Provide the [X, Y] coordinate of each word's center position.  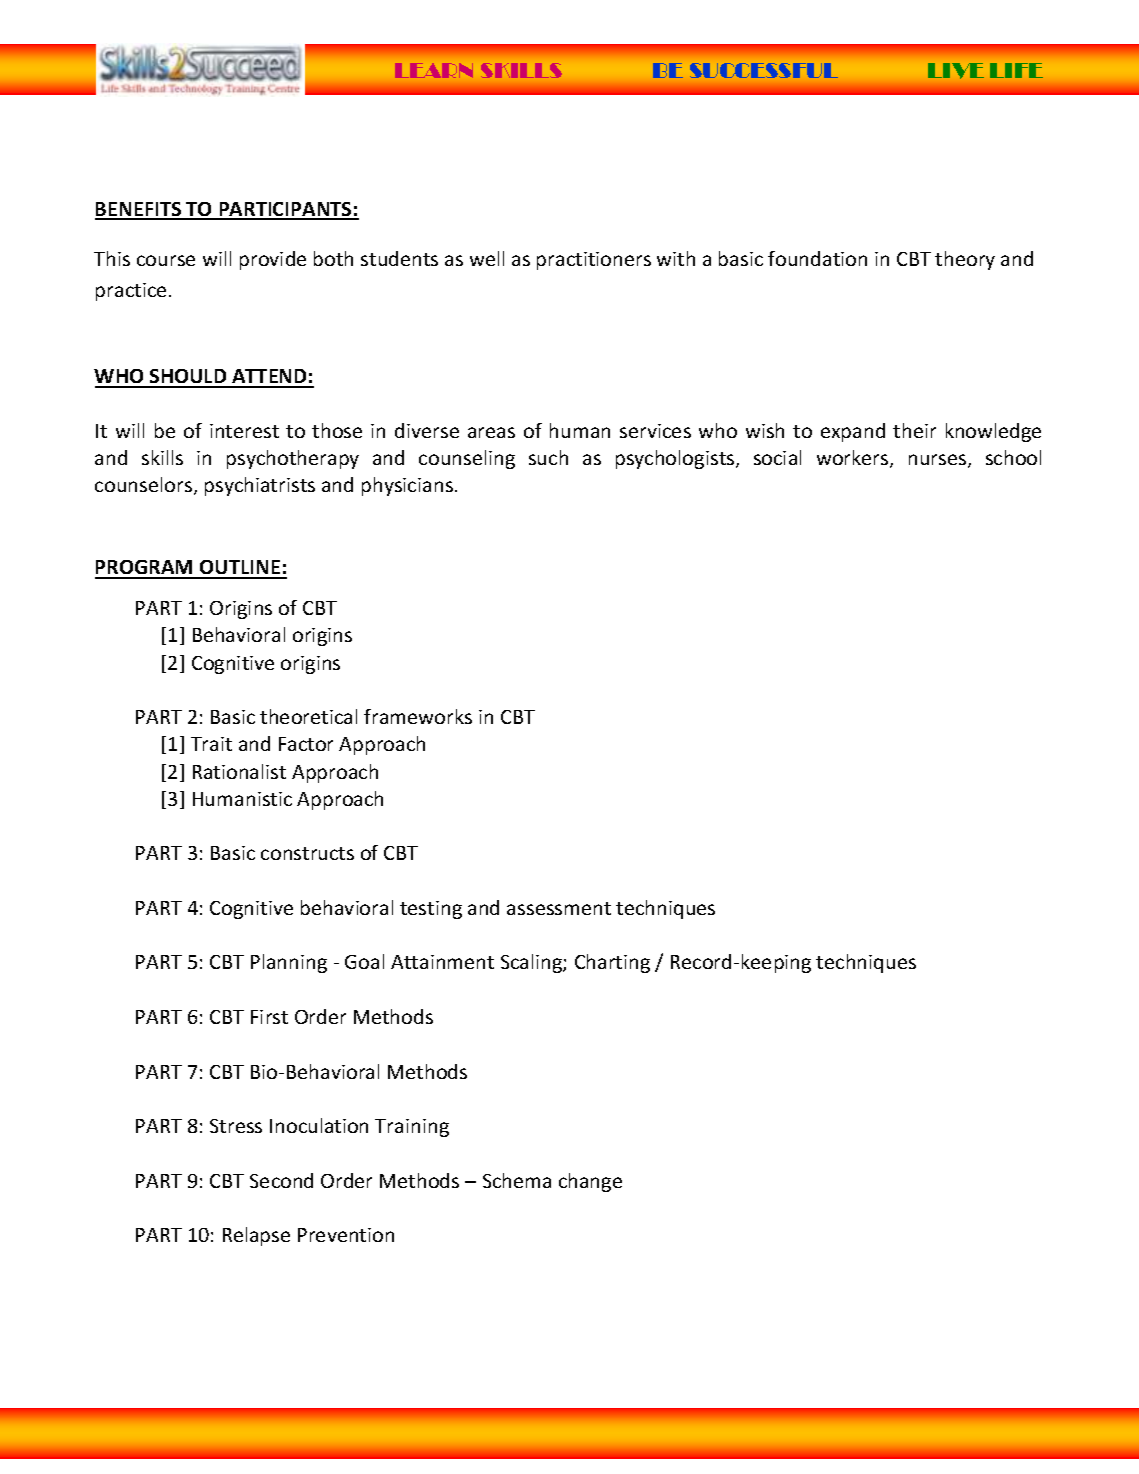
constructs [307, 853]
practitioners [594, 261]
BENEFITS [139, 210]
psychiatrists [260, 486]
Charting [612, 963]
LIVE [956, 71]
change [590, 1182]
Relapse [256, 1236]
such [548, 457]
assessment [559, 908]
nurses [939, 461]
